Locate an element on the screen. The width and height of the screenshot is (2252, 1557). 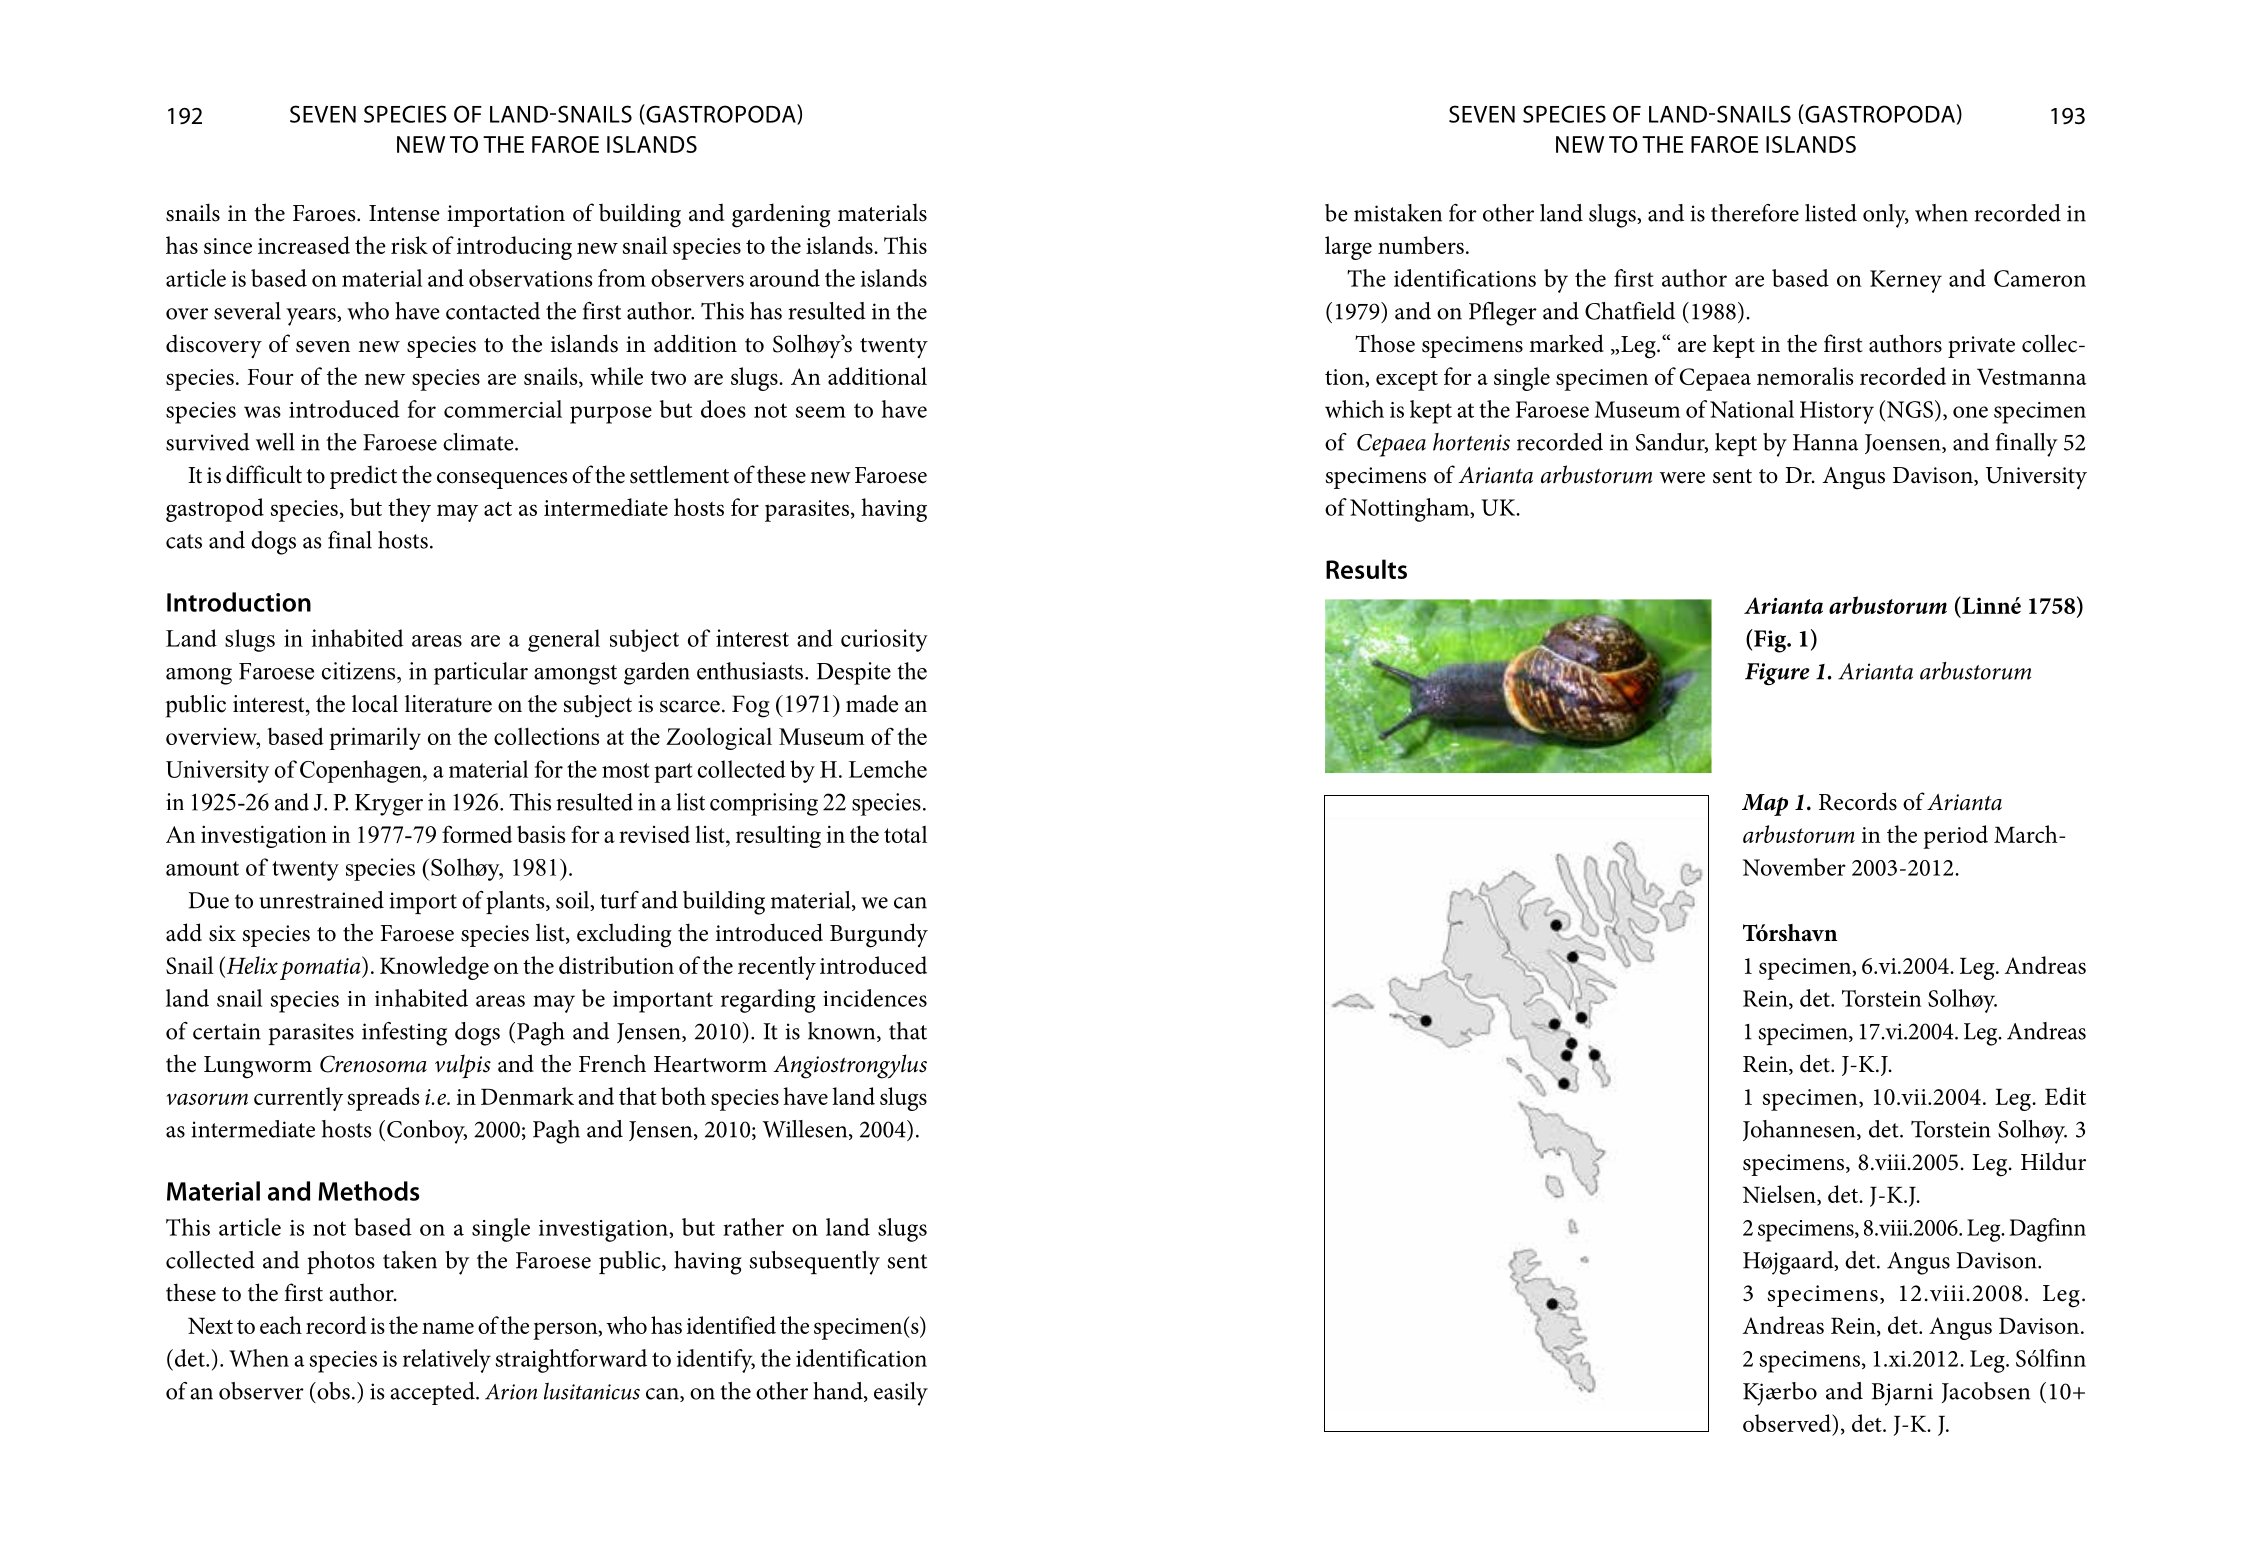
they is located at coordinates (409, 510).
